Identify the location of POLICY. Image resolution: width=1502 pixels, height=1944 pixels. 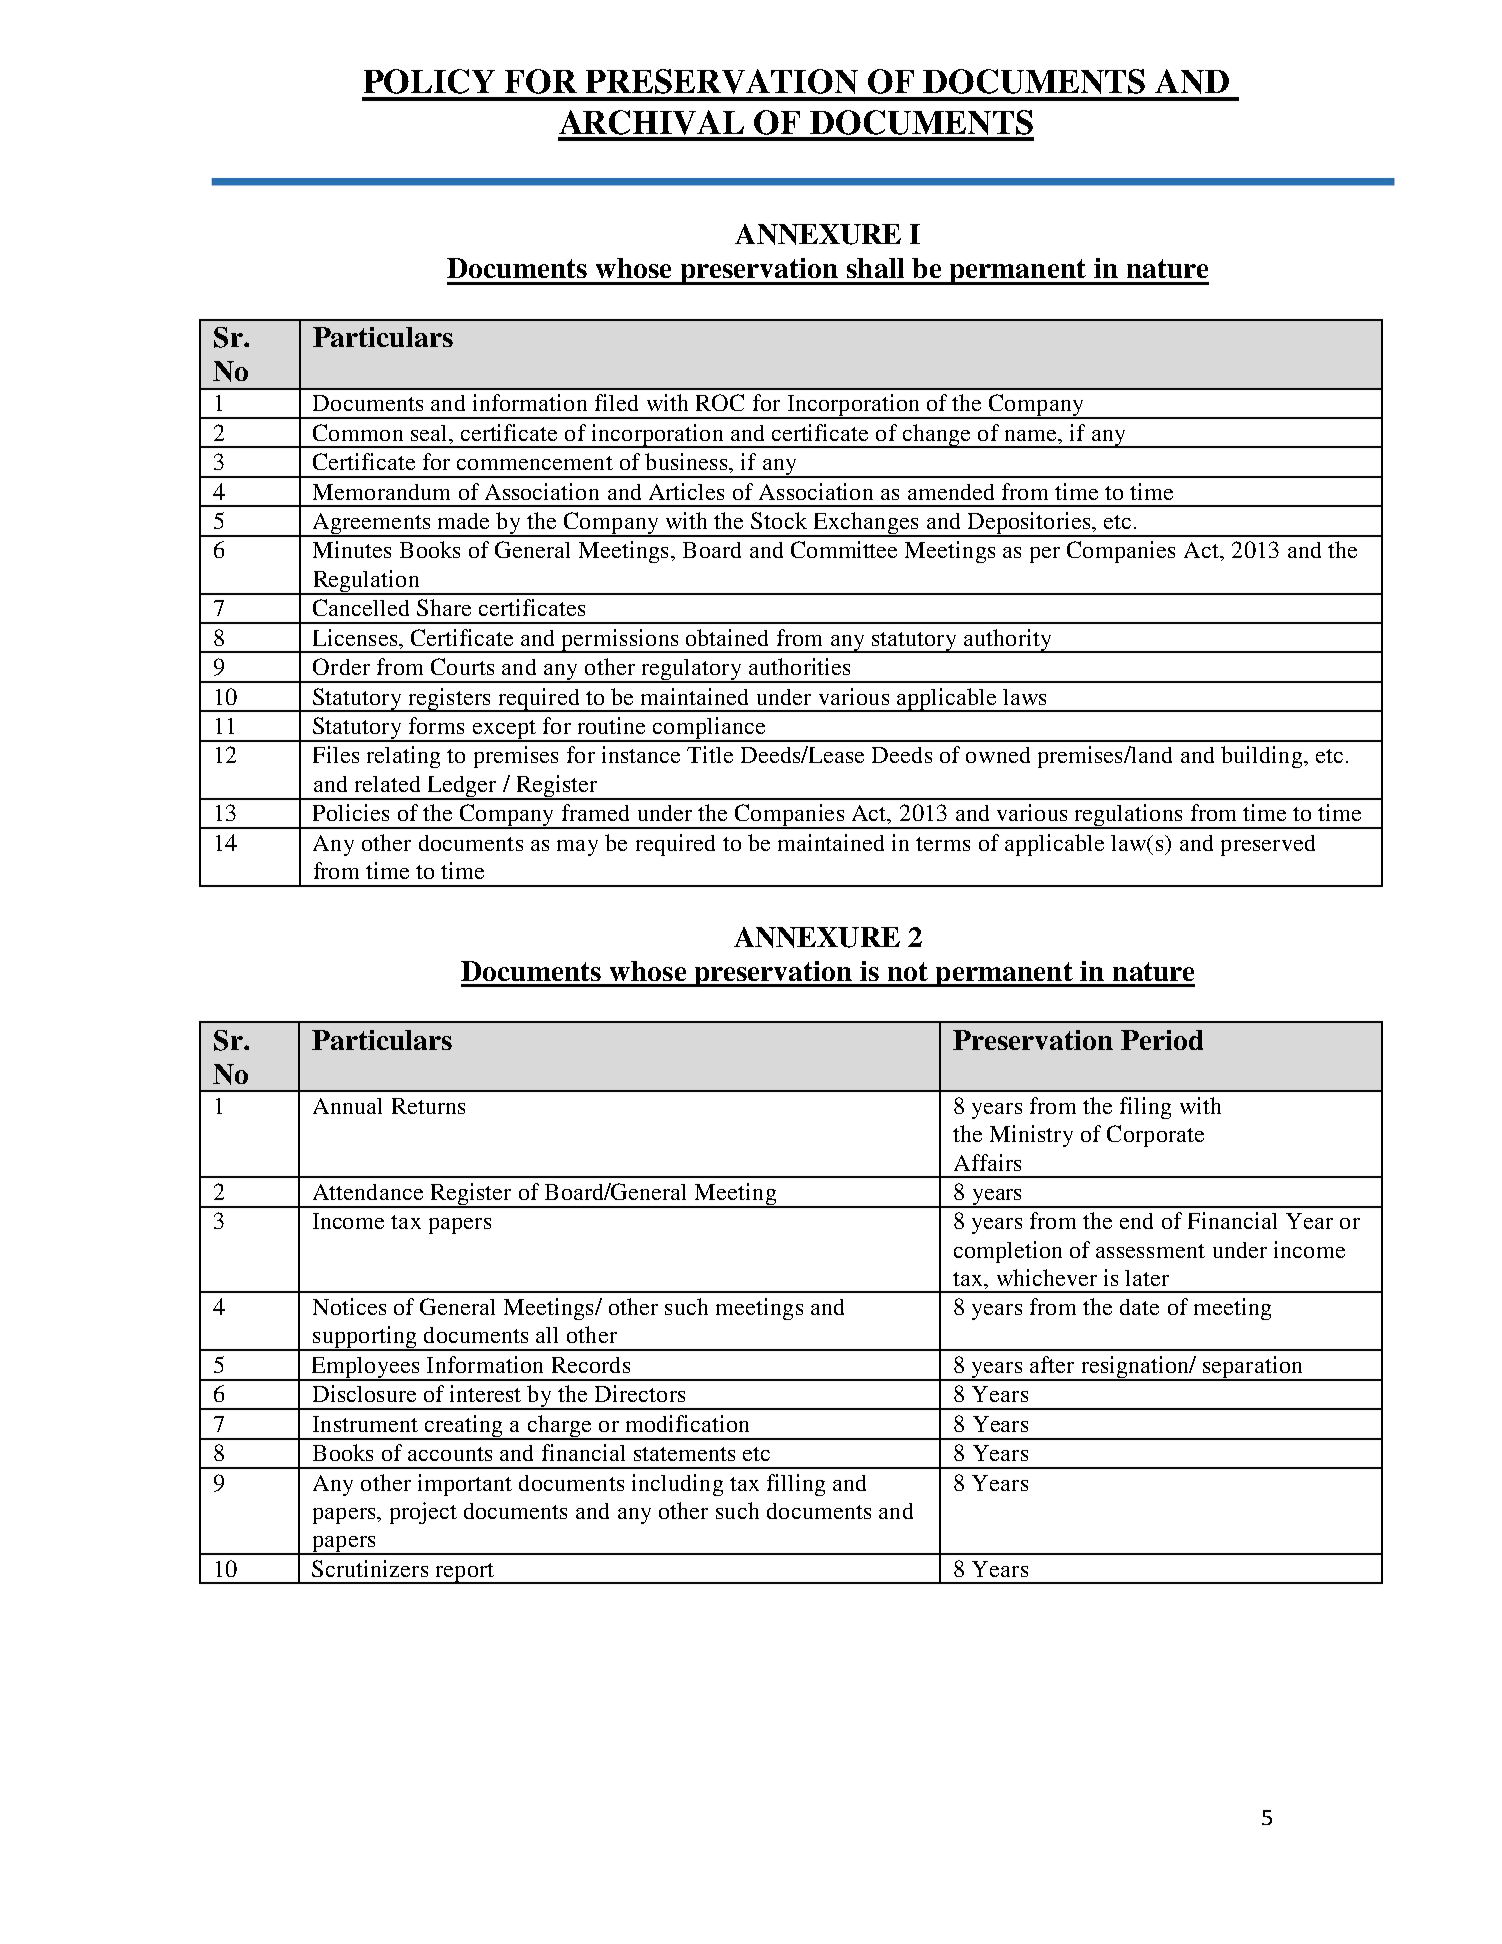
(429, 81).
